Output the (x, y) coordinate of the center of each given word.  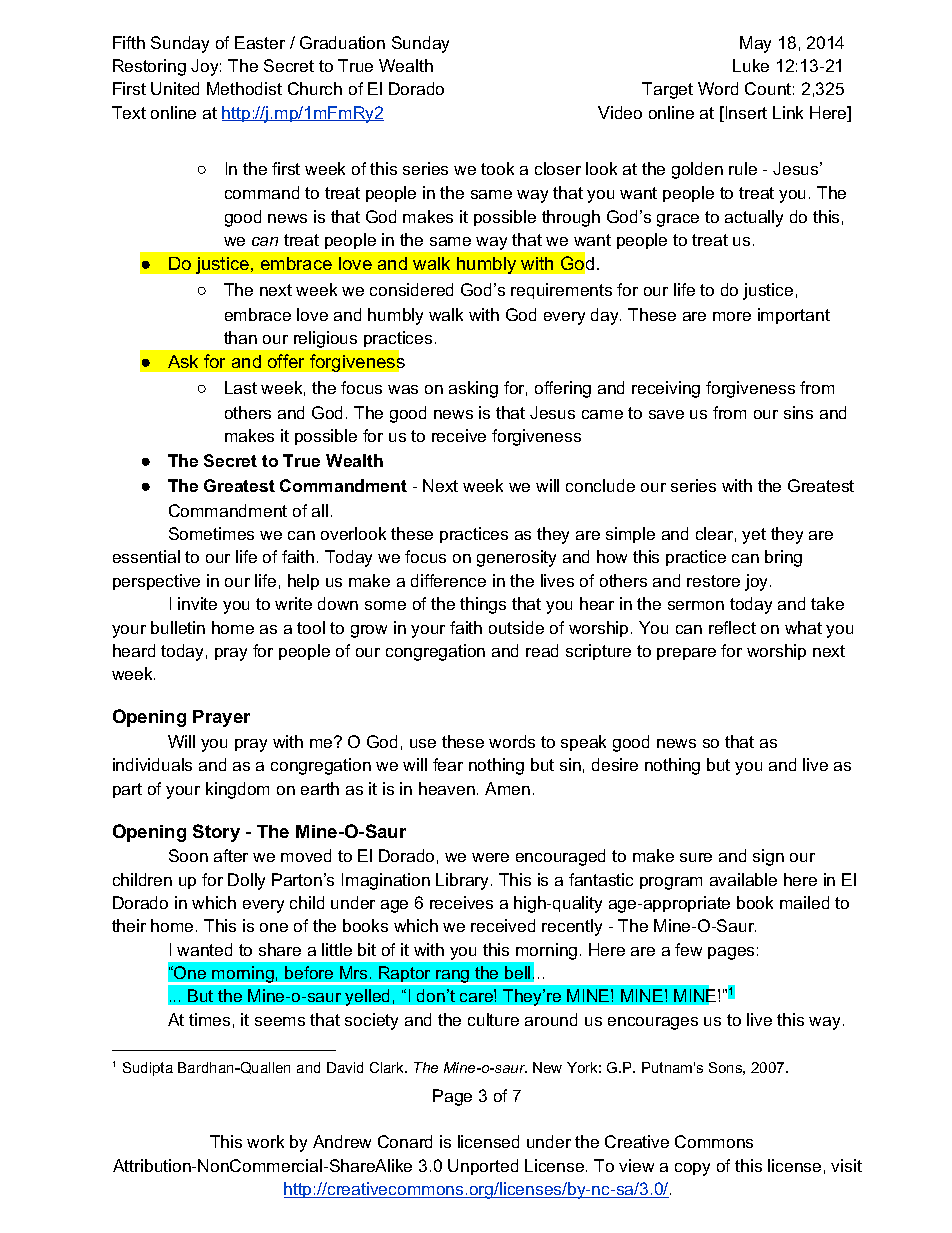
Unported (483, 1167)
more (732, 316)
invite (197, 603)
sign (768, 857)
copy (692, 1169)
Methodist (244, 88)
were (490, 857)
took (497, 168)
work (265, 1141)
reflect (732, 627)
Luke (751, 65)
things (483, 605)
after (231, 855)
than (240, 337)
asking (473, 389)
